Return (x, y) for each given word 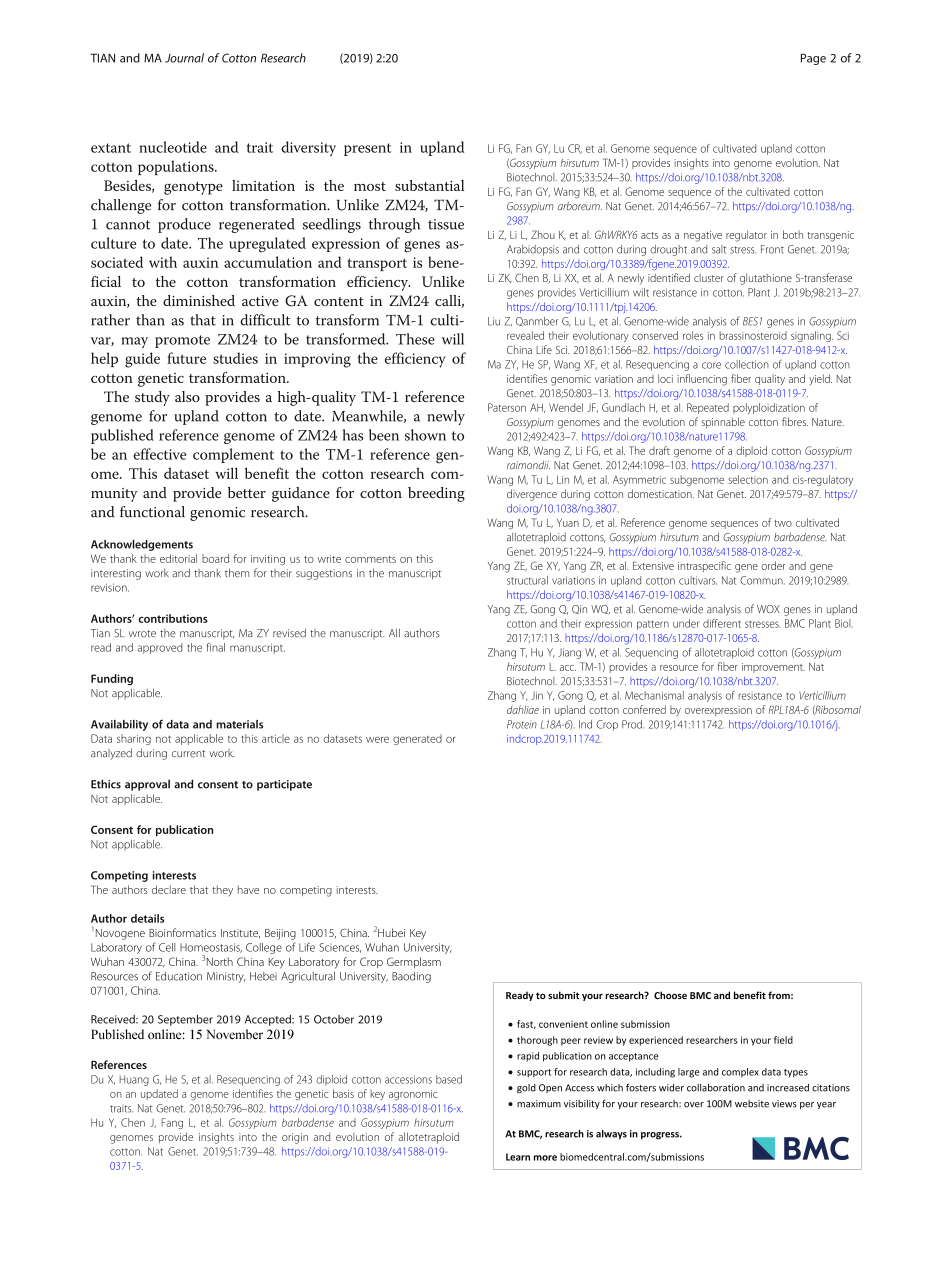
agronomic (413, 1095)
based (449, 1079)
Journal (184, 58)
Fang (172, 1123)
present (367, 149)
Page (813, 59)
